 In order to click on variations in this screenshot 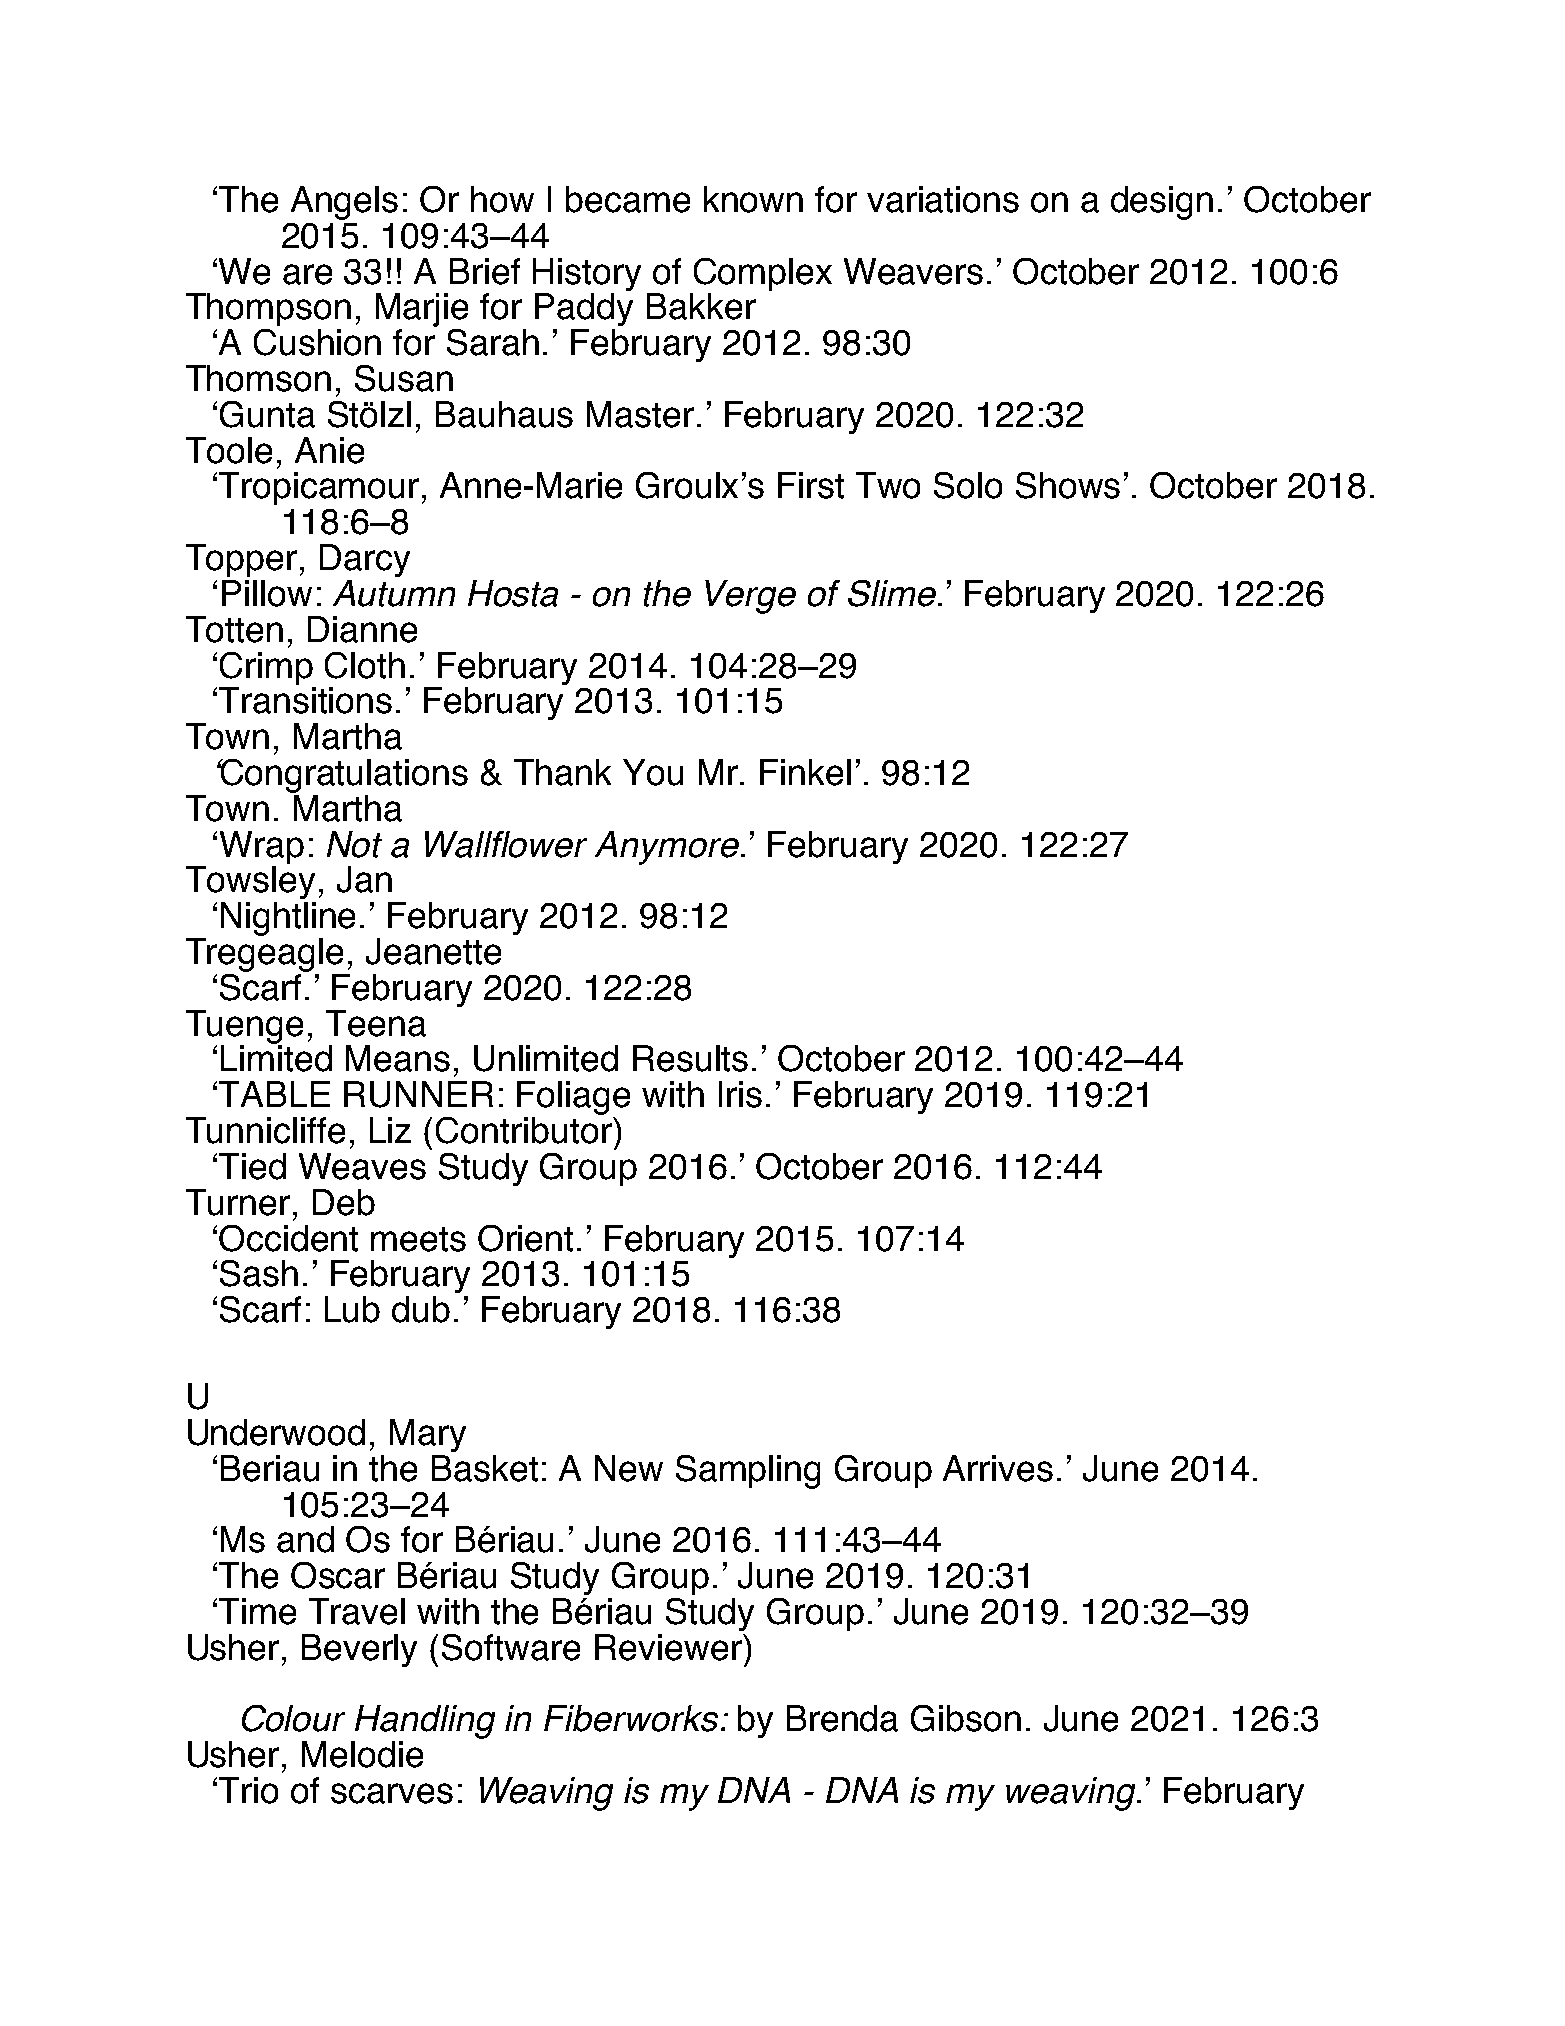, I will do `click(943, 199)`.
